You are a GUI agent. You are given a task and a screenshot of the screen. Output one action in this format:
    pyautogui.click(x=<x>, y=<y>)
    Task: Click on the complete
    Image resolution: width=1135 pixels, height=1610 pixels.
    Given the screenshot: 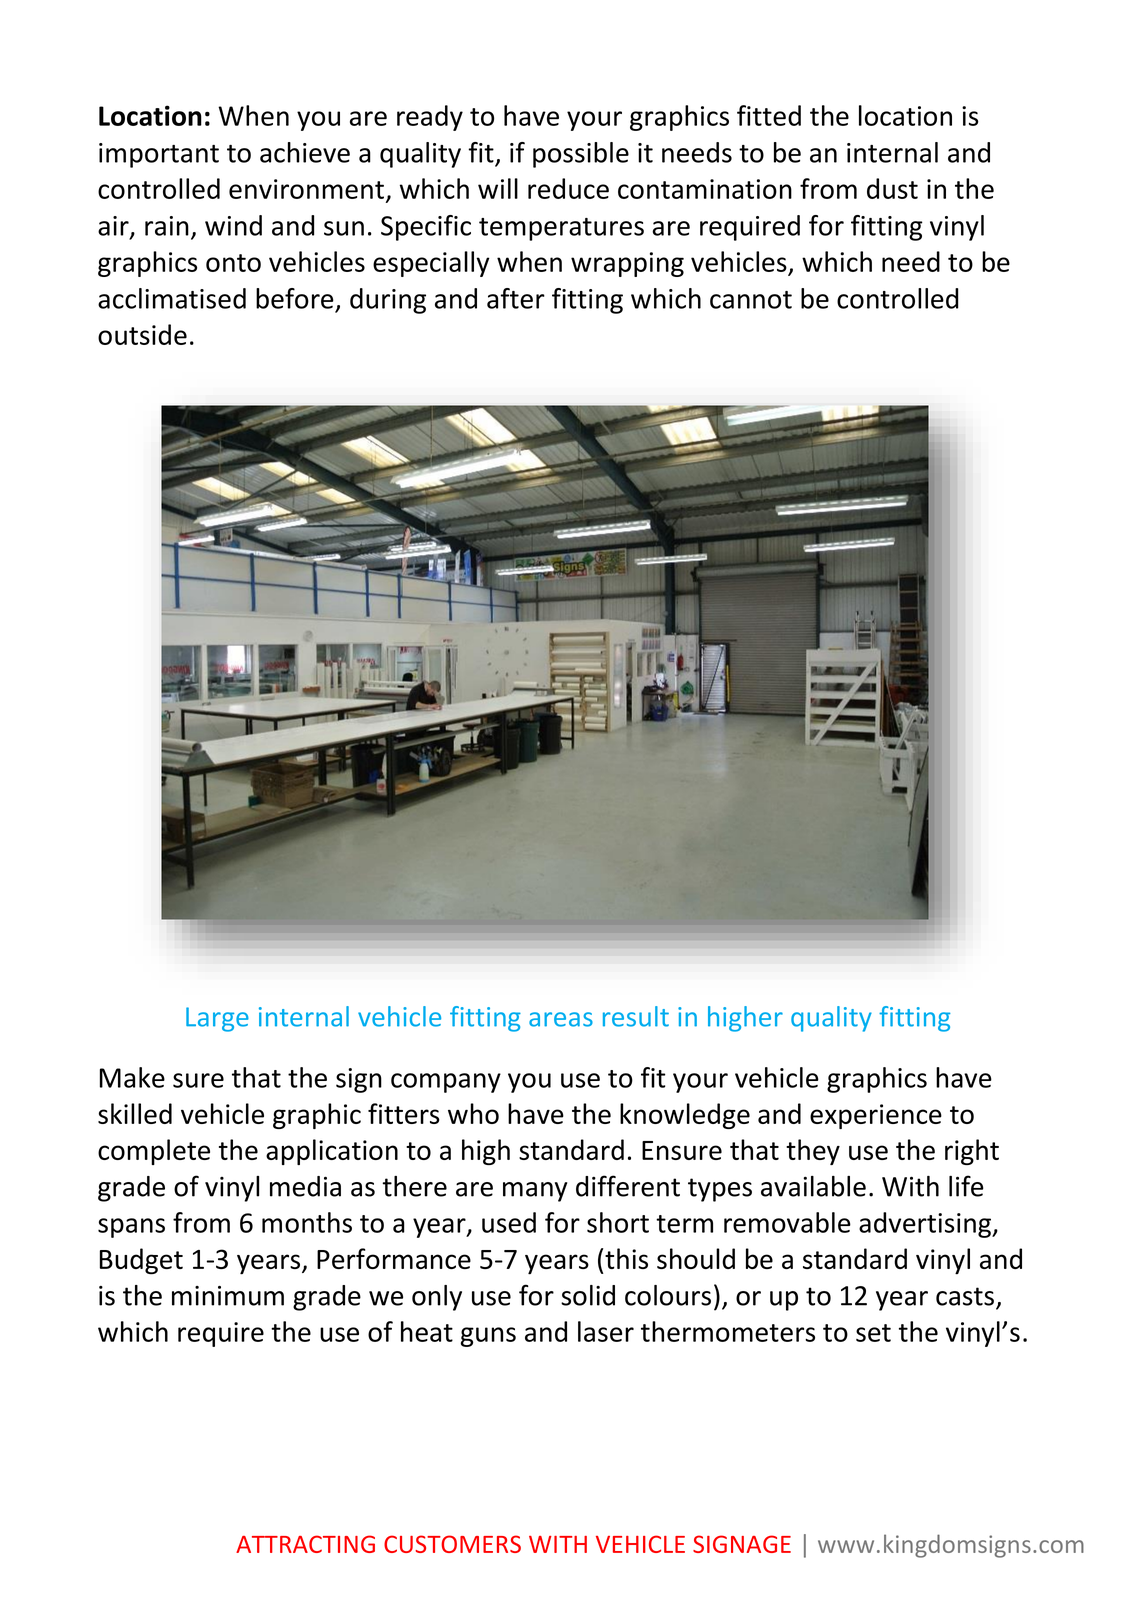 What is the action you would take?
    pyautogui.click(x=154, y=1152)
